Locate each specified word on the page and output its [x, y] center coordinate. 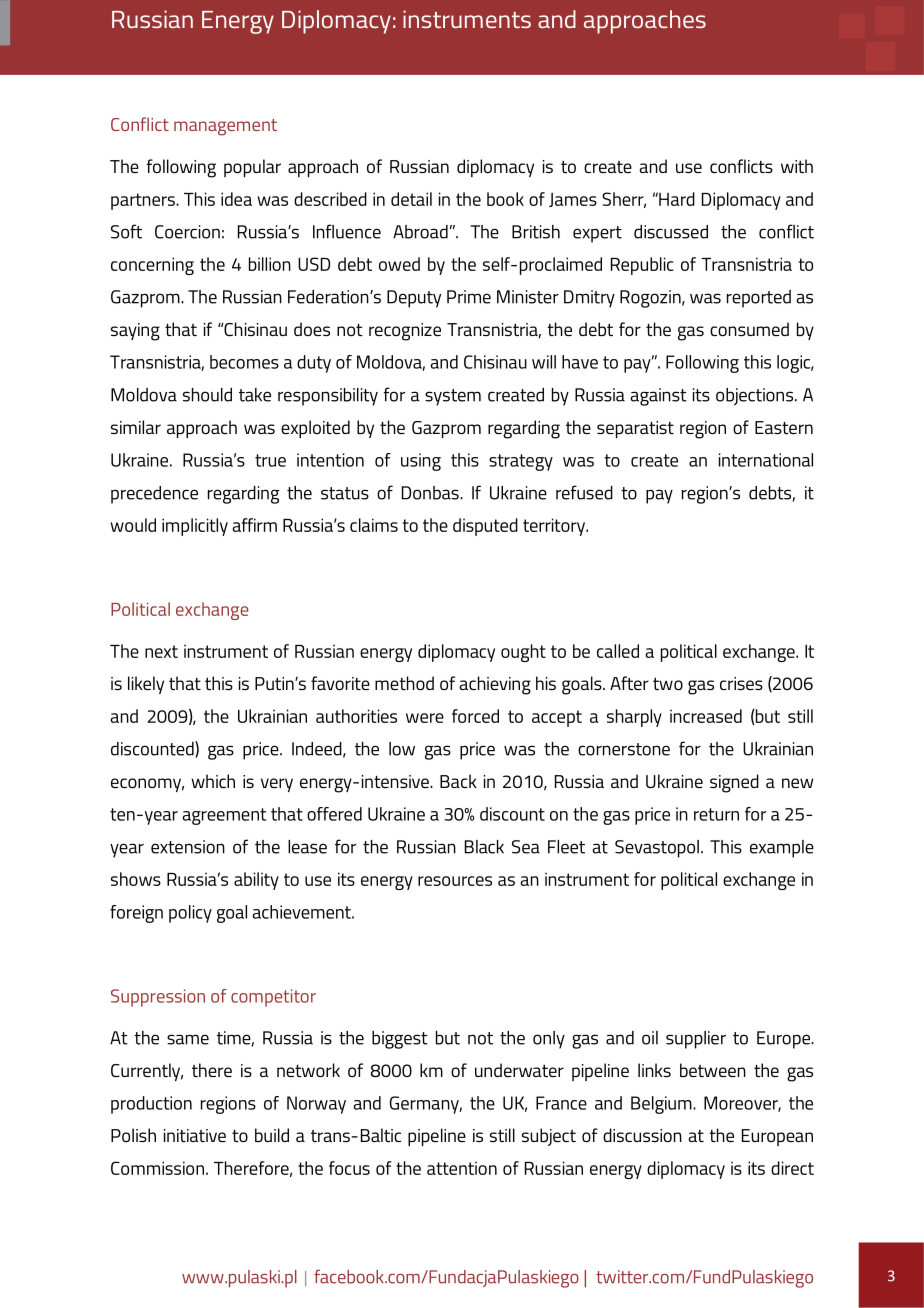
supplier [696, 1040]
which [213, 781]
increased [706, 716]
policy [190, 914]
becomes [244, 362]
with [797, 166]
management [225, 127]
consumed [749, 329]
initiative [195, 1135]
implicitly [195, 527]
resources [455, 881]
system [453, 397]
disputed [485, 527]
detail [411, 199]
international [766, 460]
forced [475, 716]
